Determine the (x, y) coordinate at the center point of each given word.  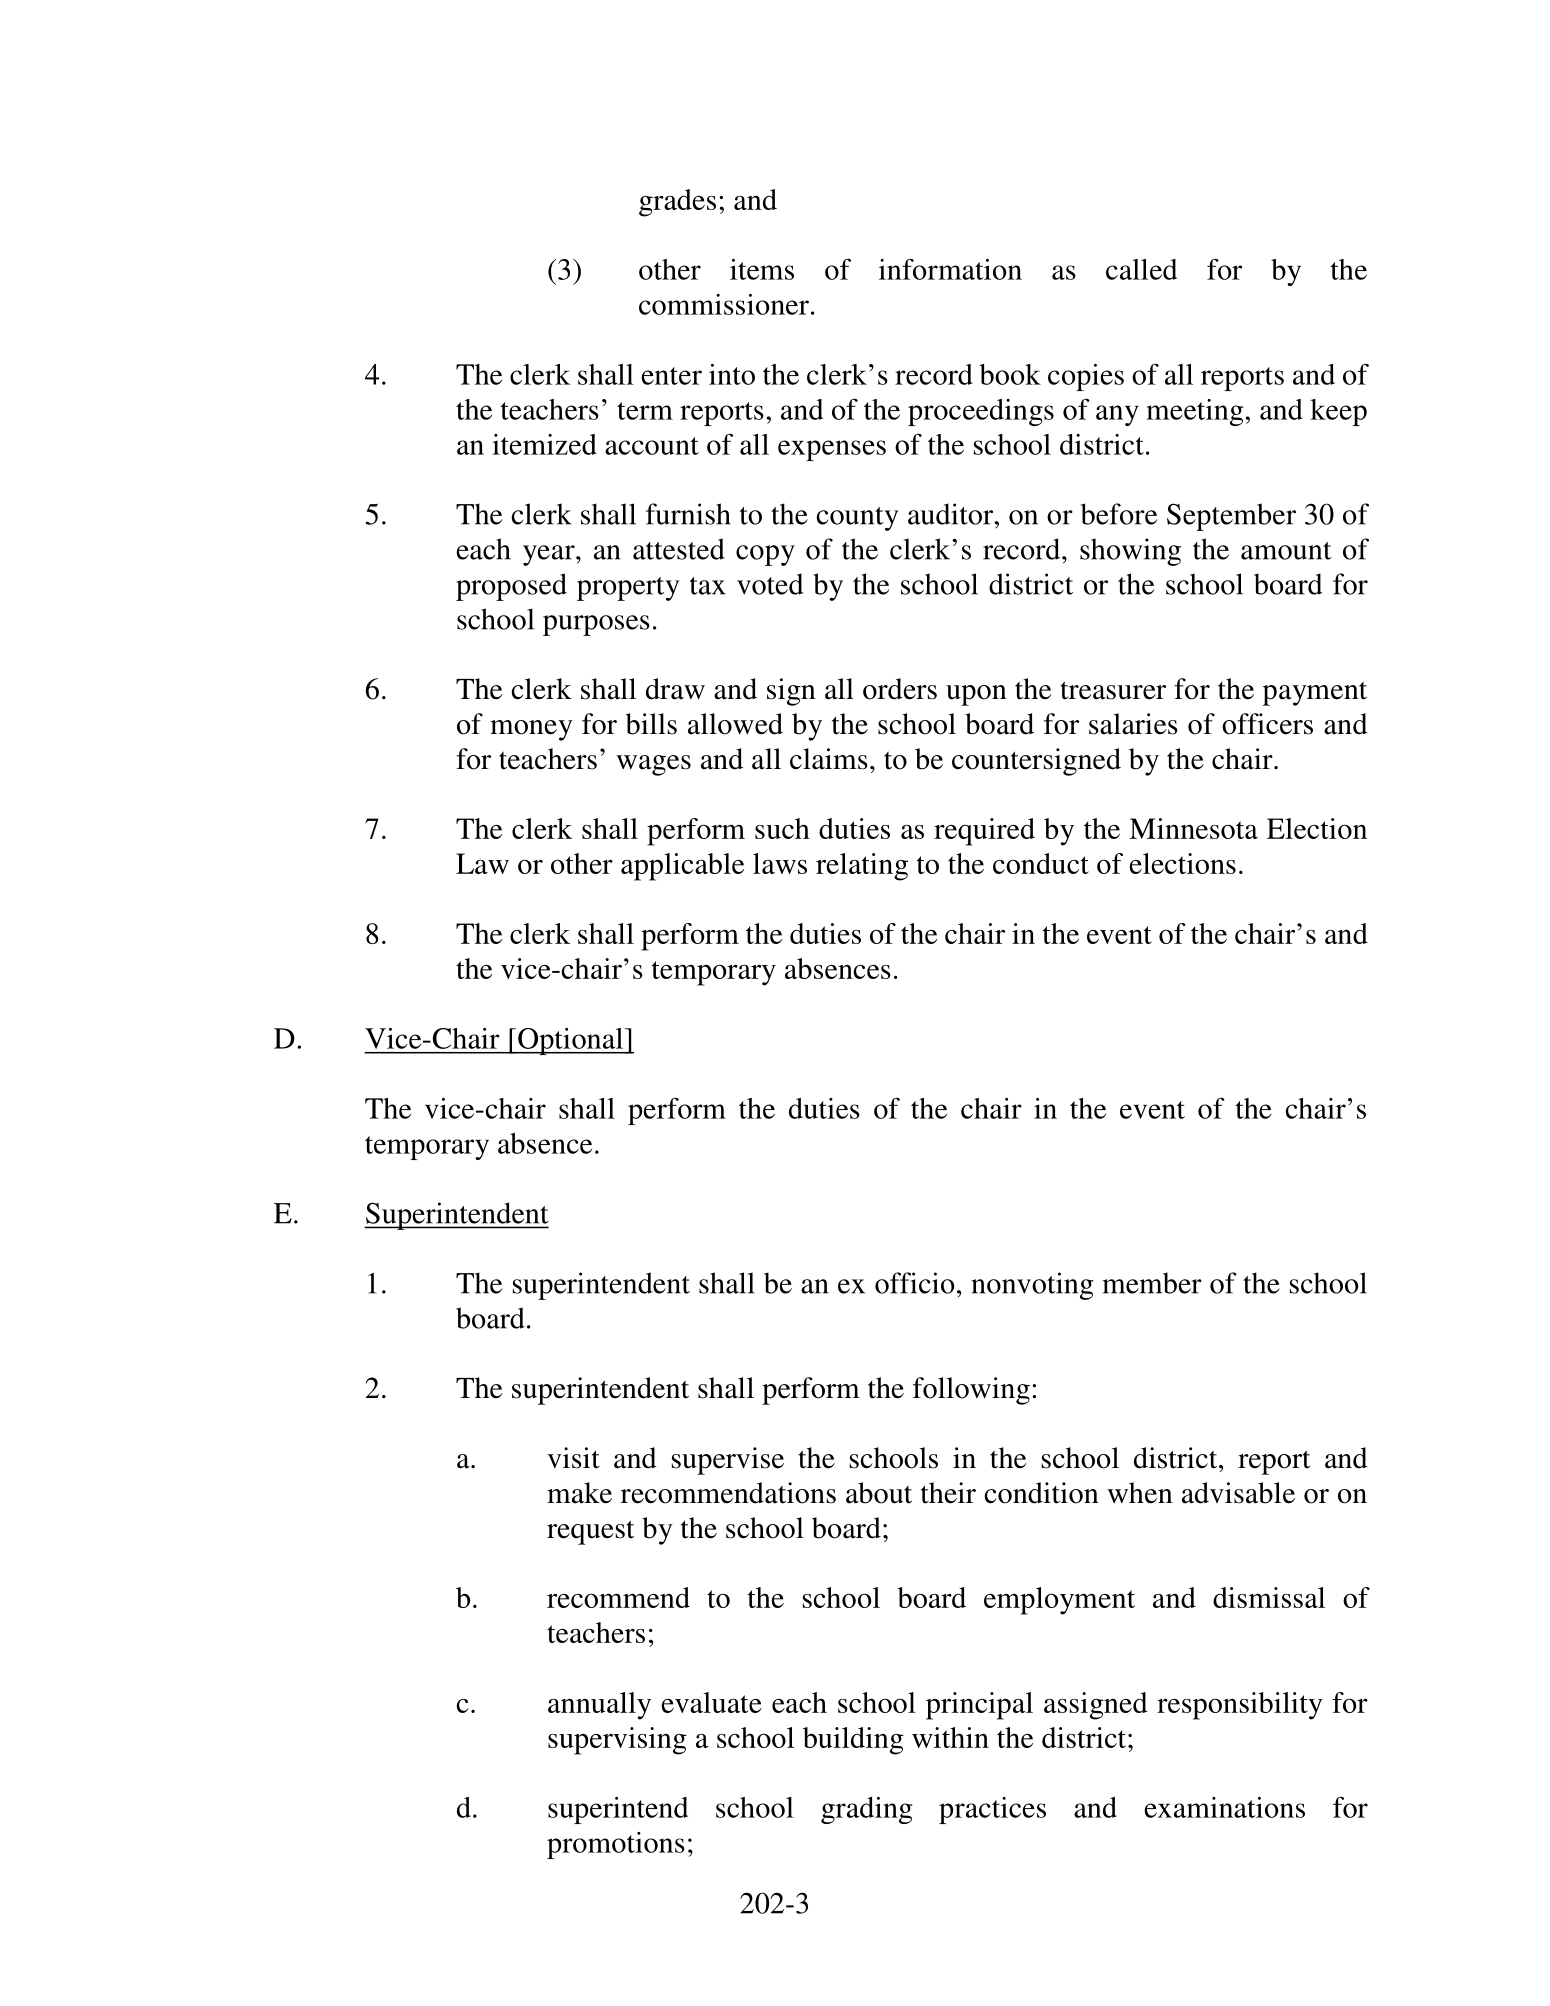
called (1141, 269)
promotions (616, 1845)
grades (677, 203)
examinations (1224, 1807)
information (950, 269)
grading (866, 1810)
